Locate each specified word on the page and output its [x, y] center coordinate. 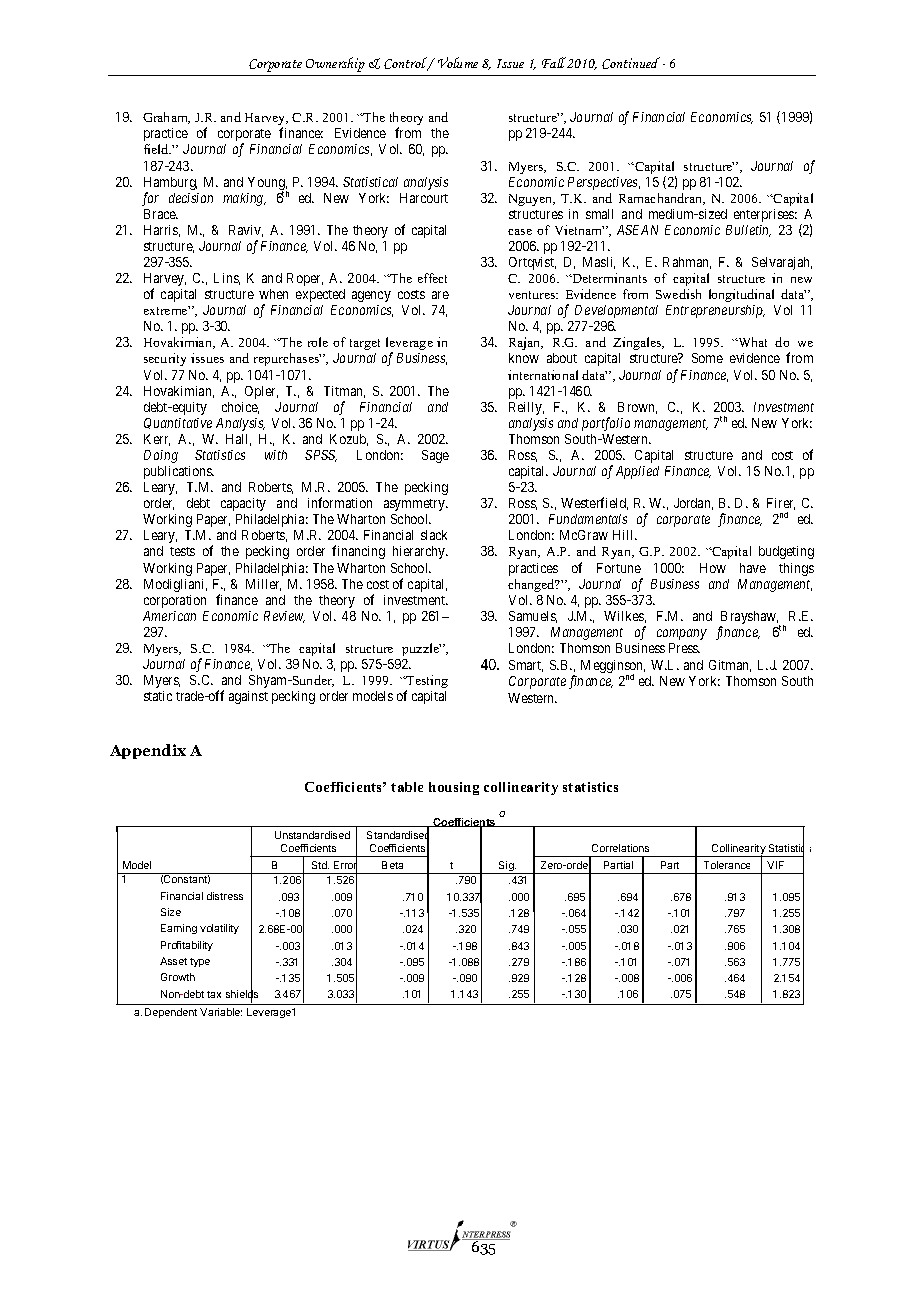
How [713, 568]
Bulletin [748, 231]
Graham [166, 118]
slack [434, 535]
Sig [506, 867]
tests [182, 551]
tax [214, 994]
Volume [458, 62]
